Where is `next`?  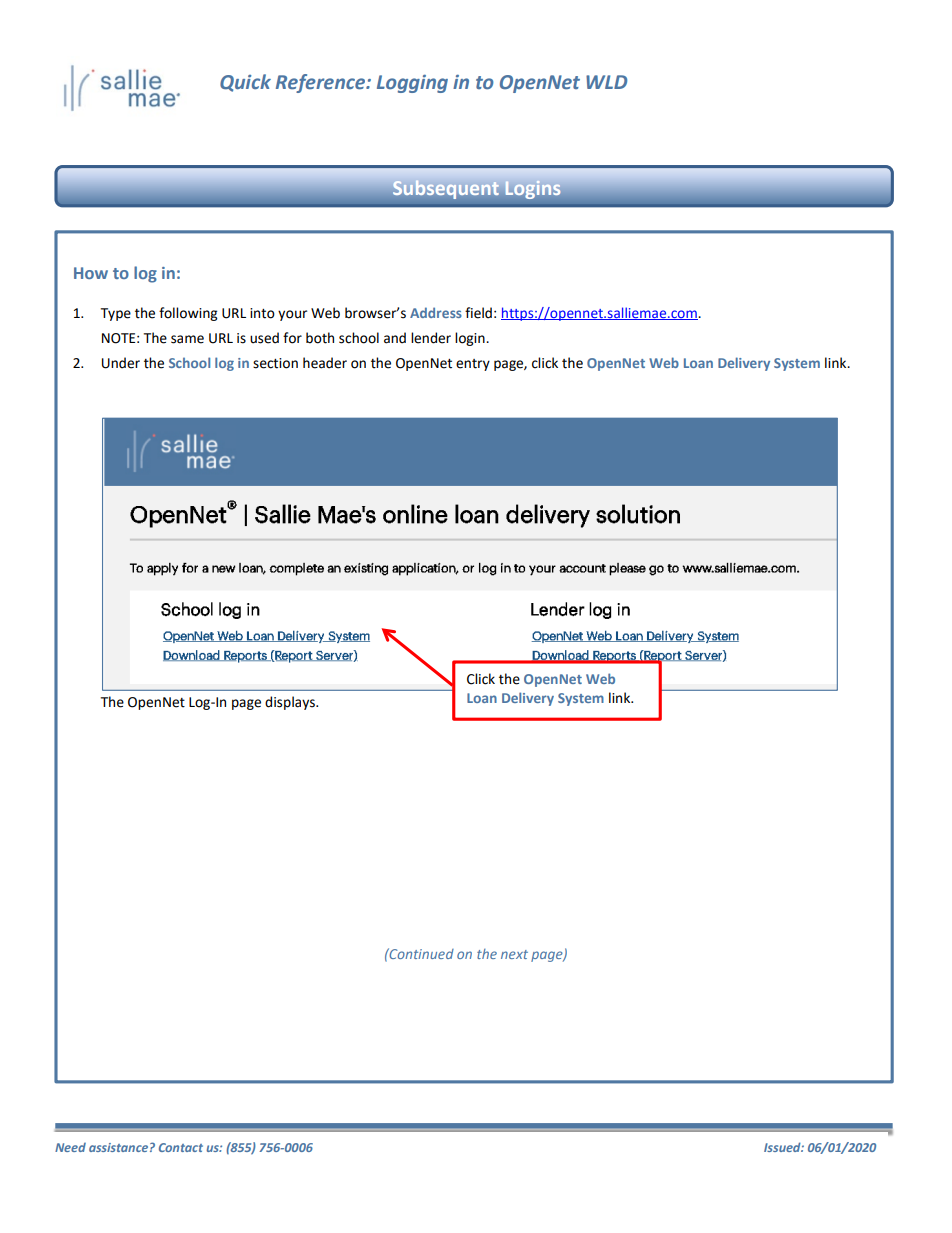
next is located at coordinates (514, 954).
